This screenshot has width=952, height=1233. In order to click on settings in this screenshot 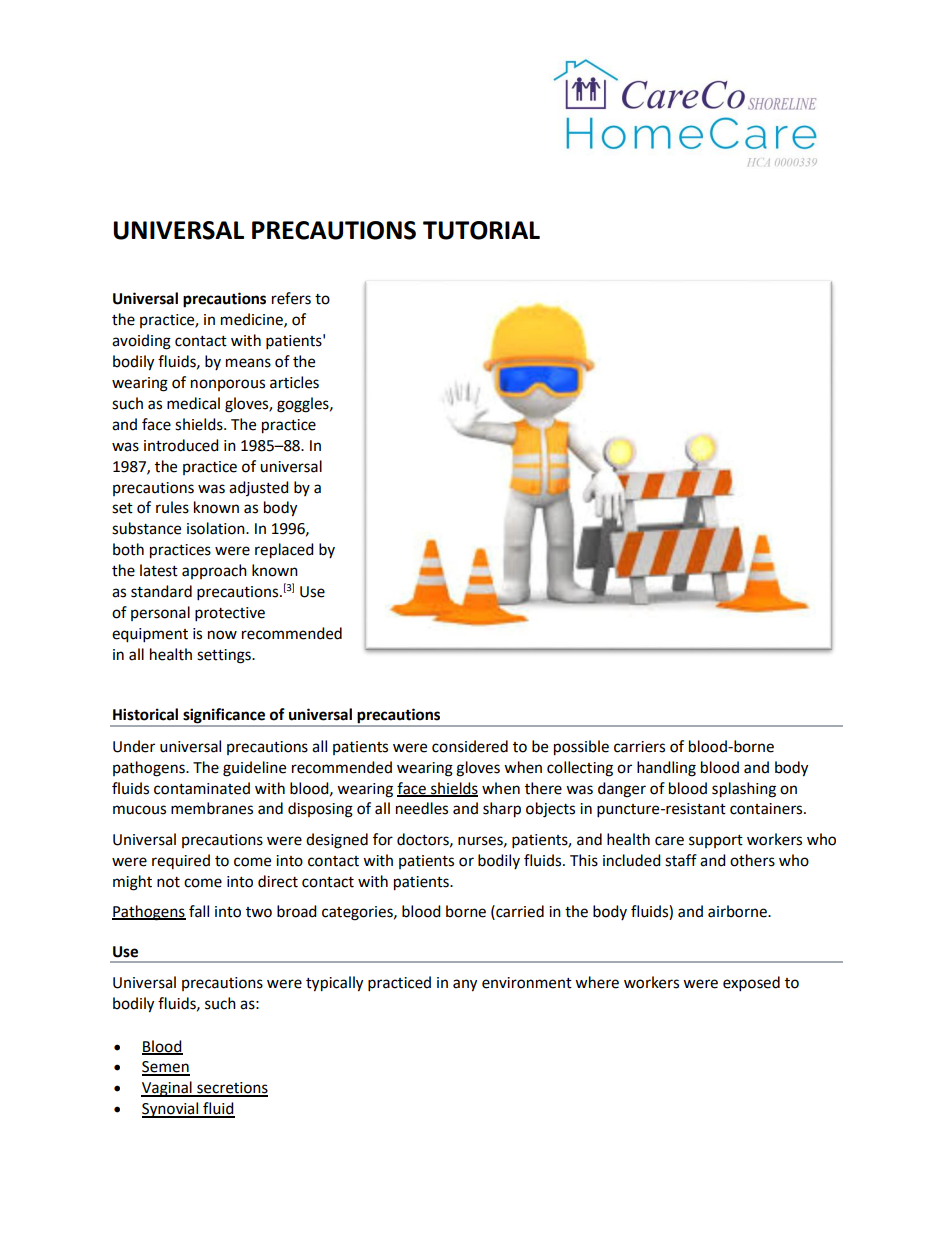, I will do `click(225, 656)`.
